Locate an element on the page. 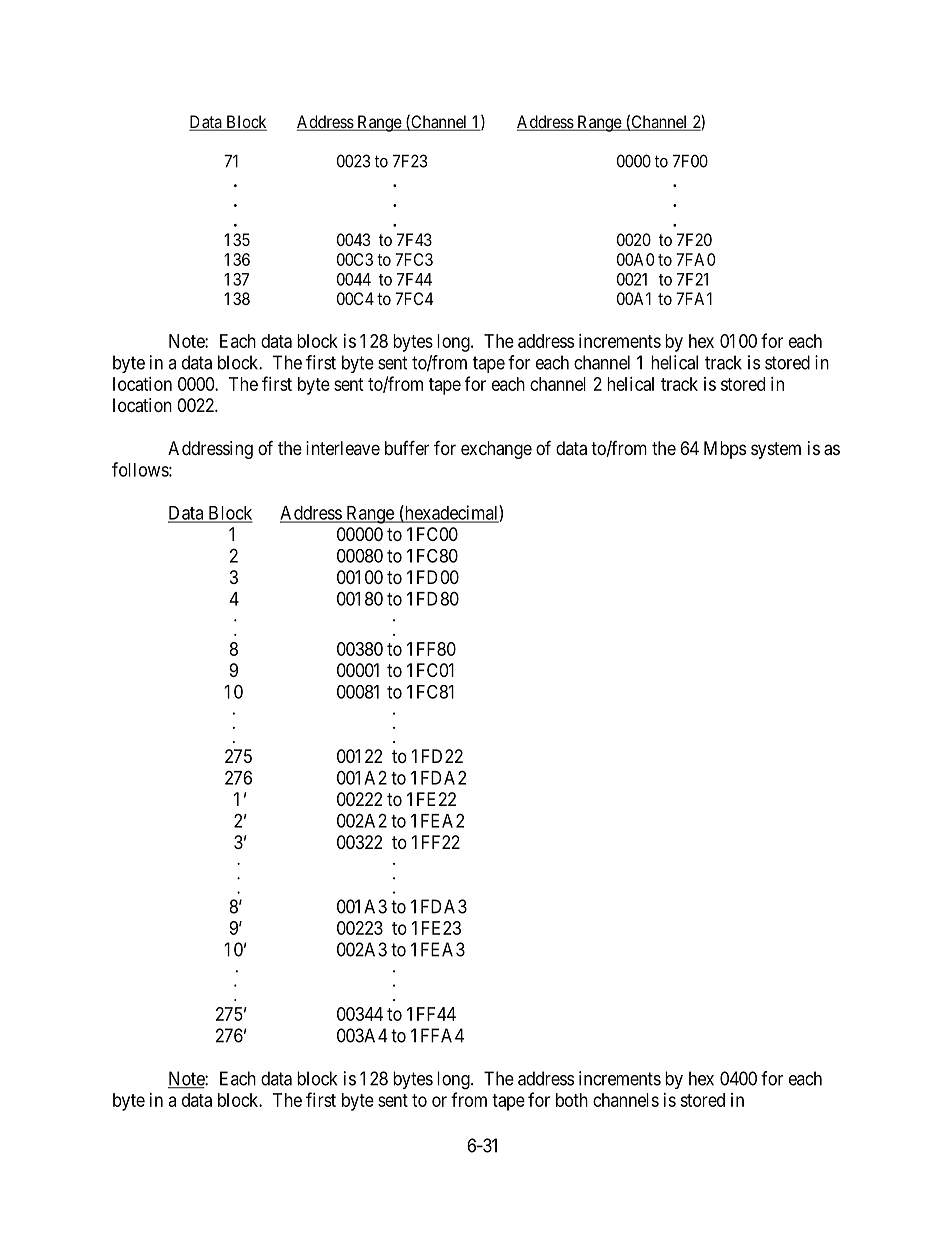 This image has width=952, height=1233. Mbps is located at coordinates (725, 450).
